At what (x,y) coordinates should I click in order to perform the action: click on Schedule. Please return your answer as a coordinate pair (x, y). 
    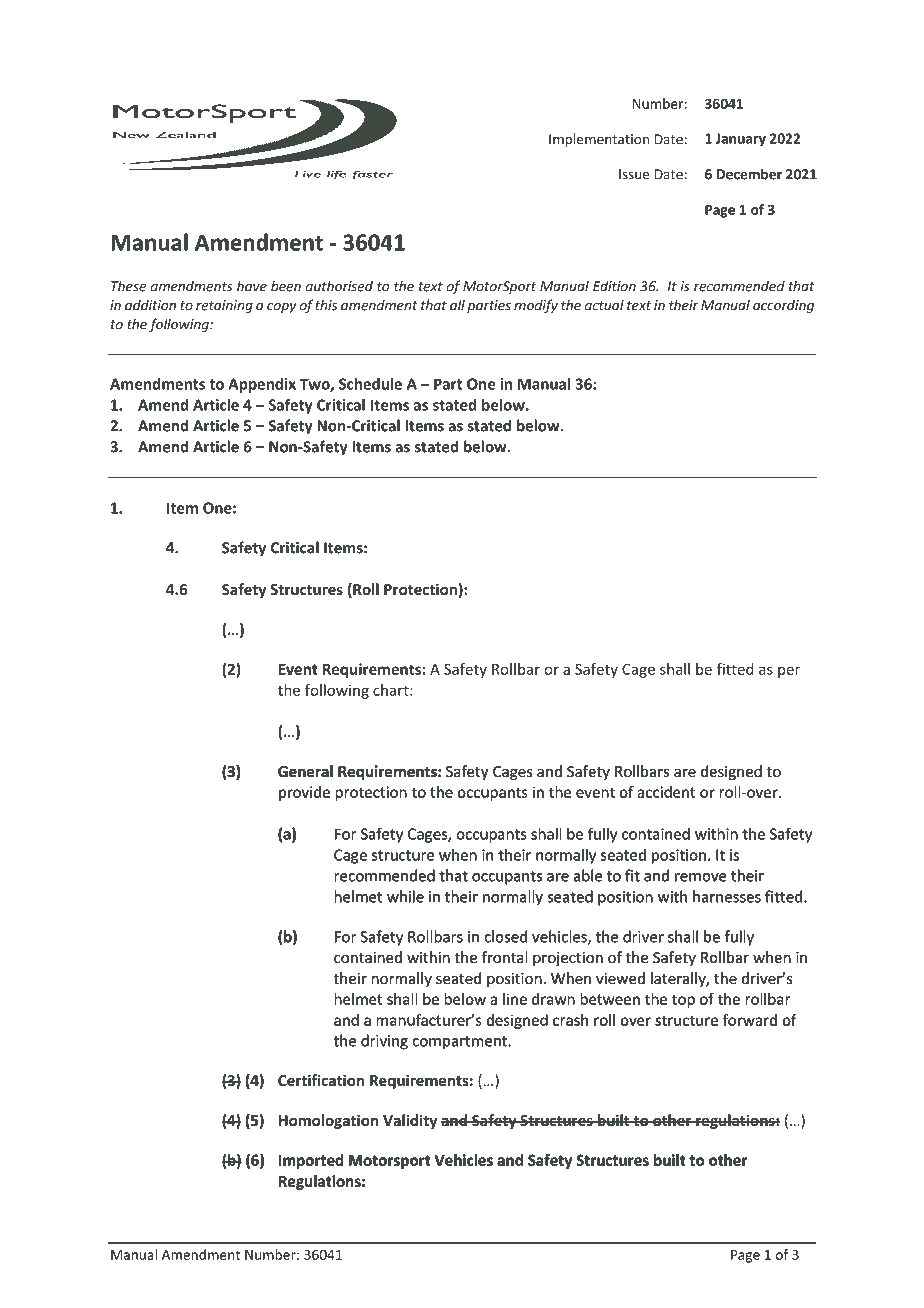
    Looking at the image, I should click on (370, 384).
